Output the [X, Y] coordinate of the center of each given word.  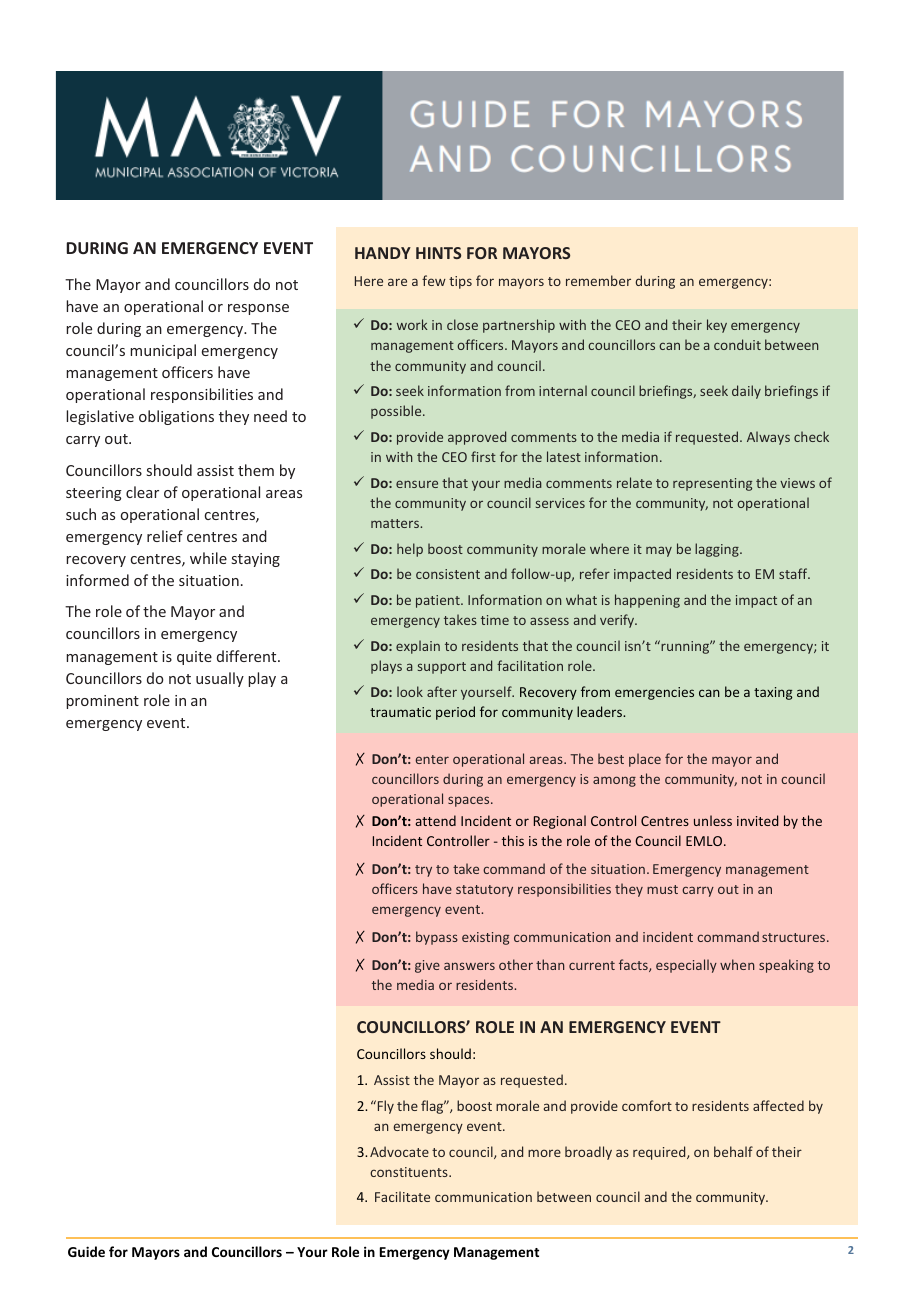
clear [142, 492]
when [737, 964]
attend [435, 820]
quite [194, 658]
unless [713, 820]
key [717, 326]
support [442, 668]
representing [712, 484]
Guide [86, 1251]
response [258, 309]
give [427, 966]
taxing [773, 693]
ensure [417, 484]
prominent [102, 702]
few [434, 280]
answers [469, 966]
